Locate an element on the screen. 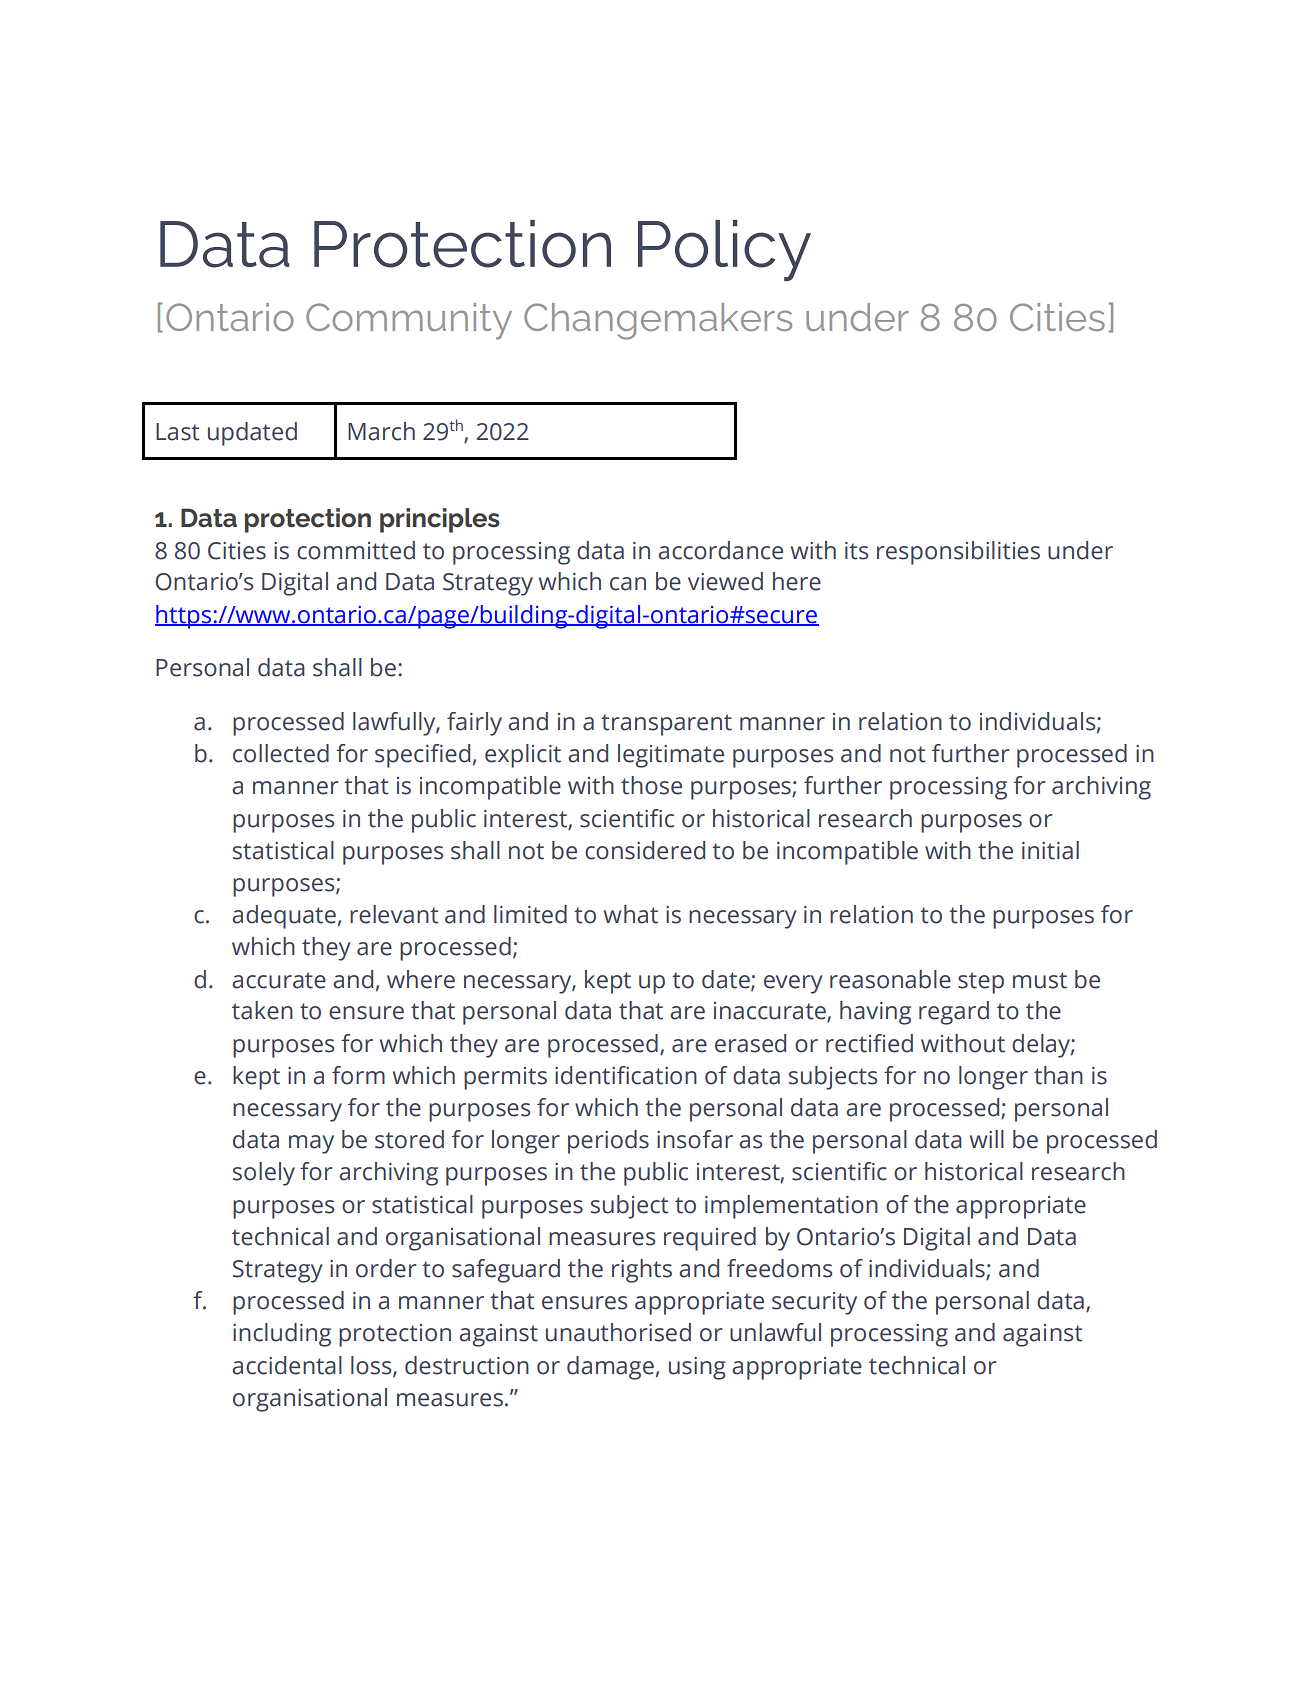 The image size is (1314, 1700). Policy is located at coordinates (724, 250).
